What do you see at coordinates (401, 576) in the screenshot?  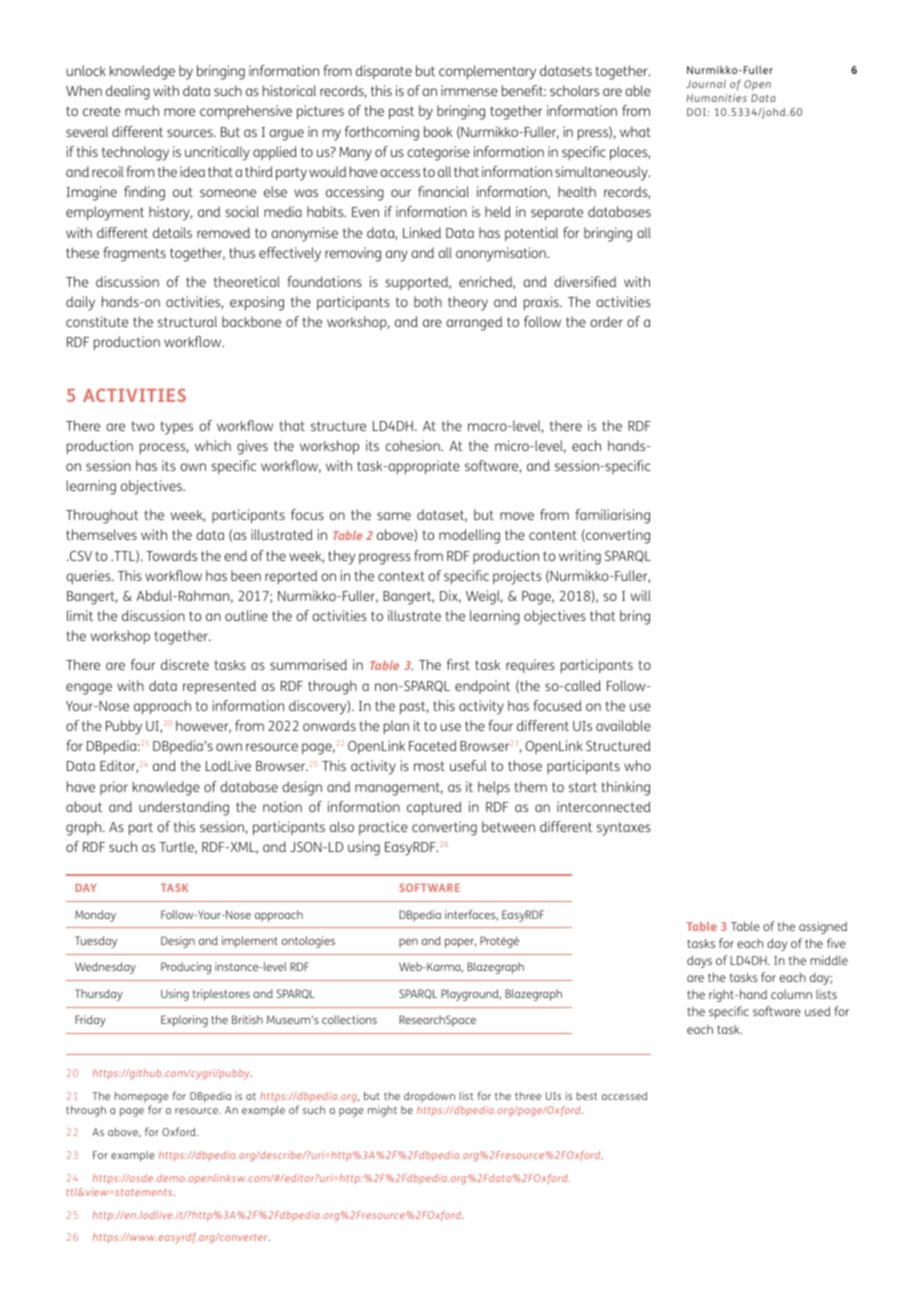 I see `context` at bounding box center [401, 576].
